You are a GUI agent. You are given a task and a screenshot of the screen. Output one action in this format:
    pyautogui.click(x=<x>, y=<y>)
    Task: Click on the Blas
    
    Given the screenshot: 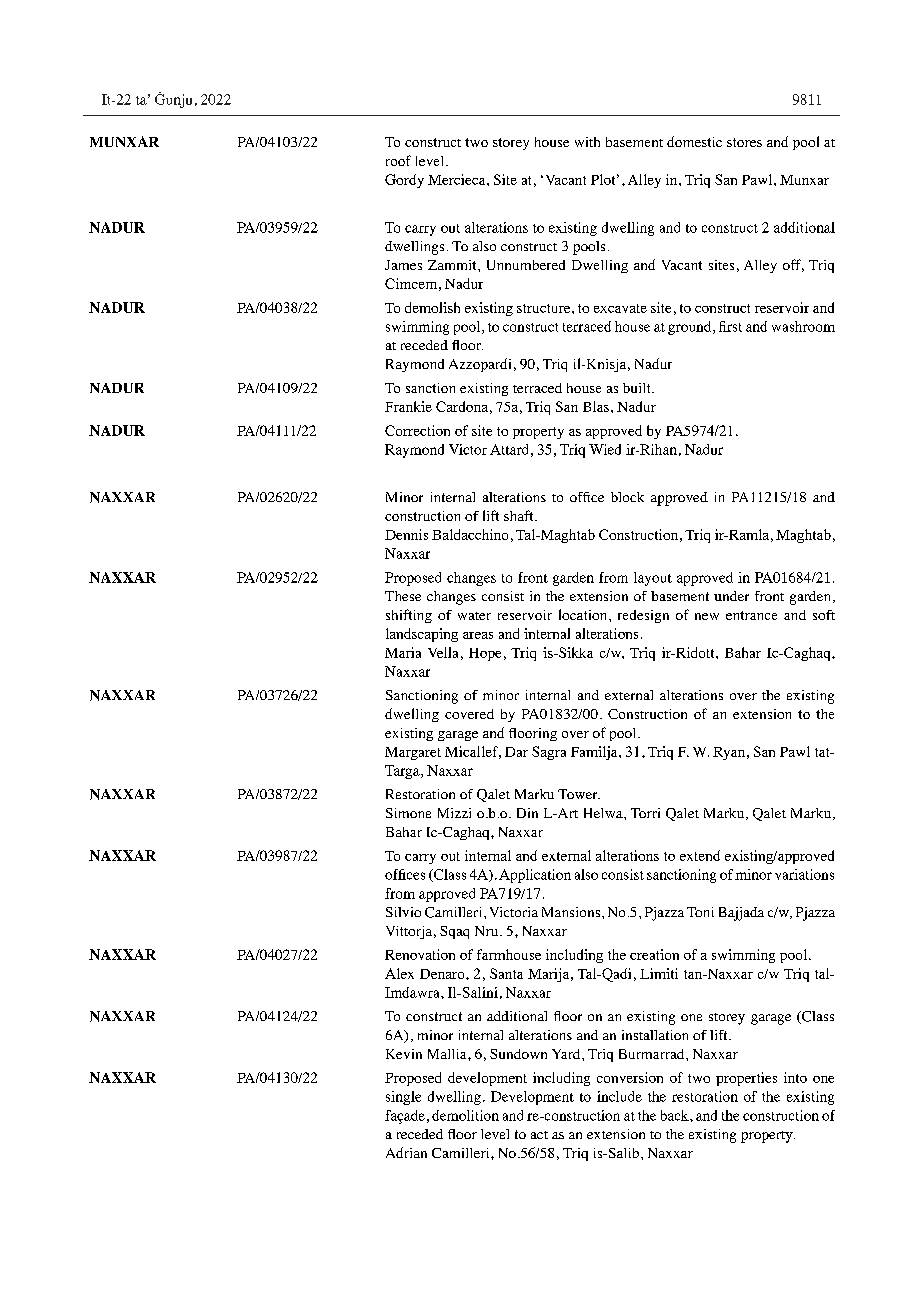 What is the action you would take?
    pyautogui.click(x=596, y=406)
